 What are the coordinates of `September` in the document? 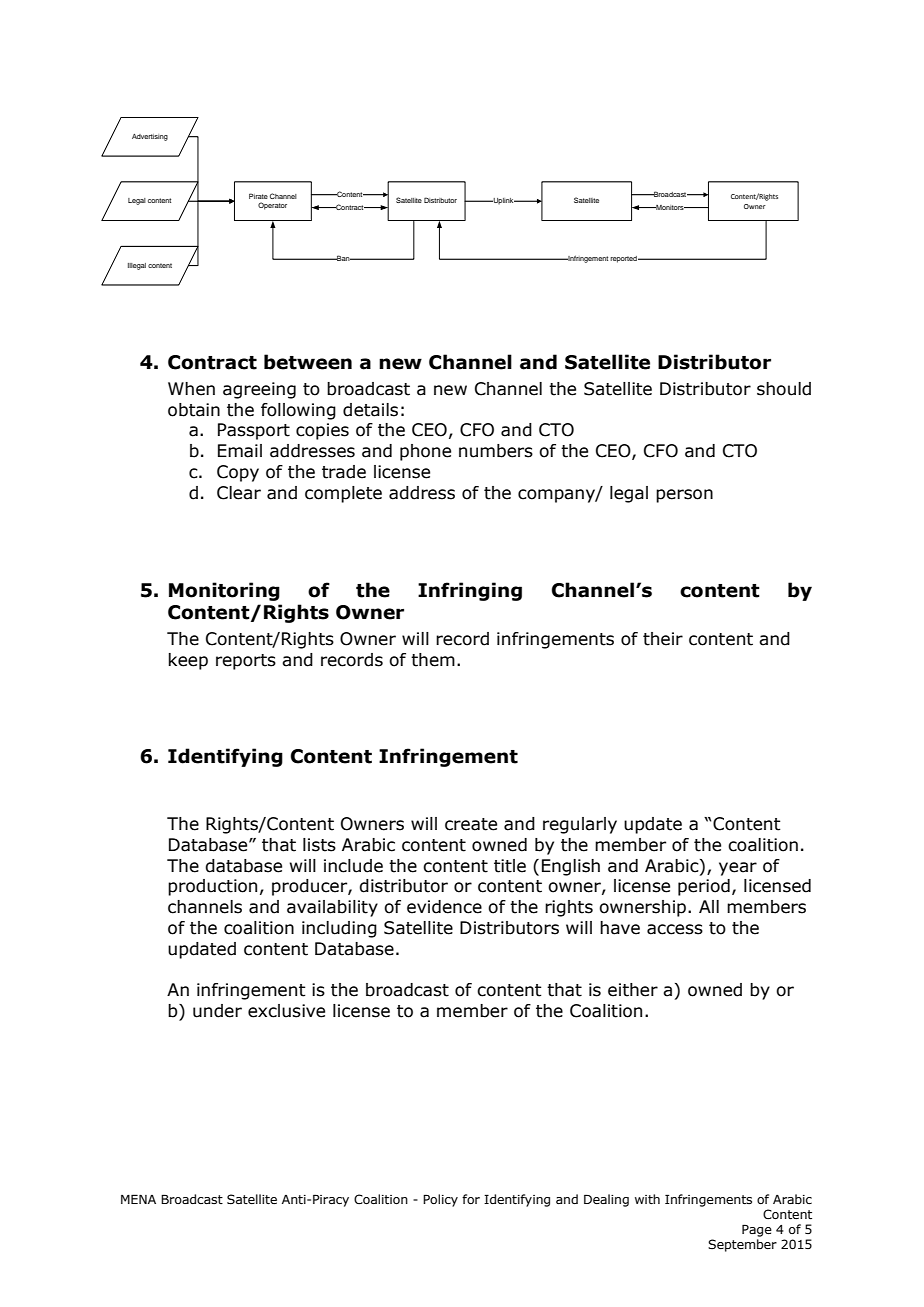 It's located at (742, 1245).
